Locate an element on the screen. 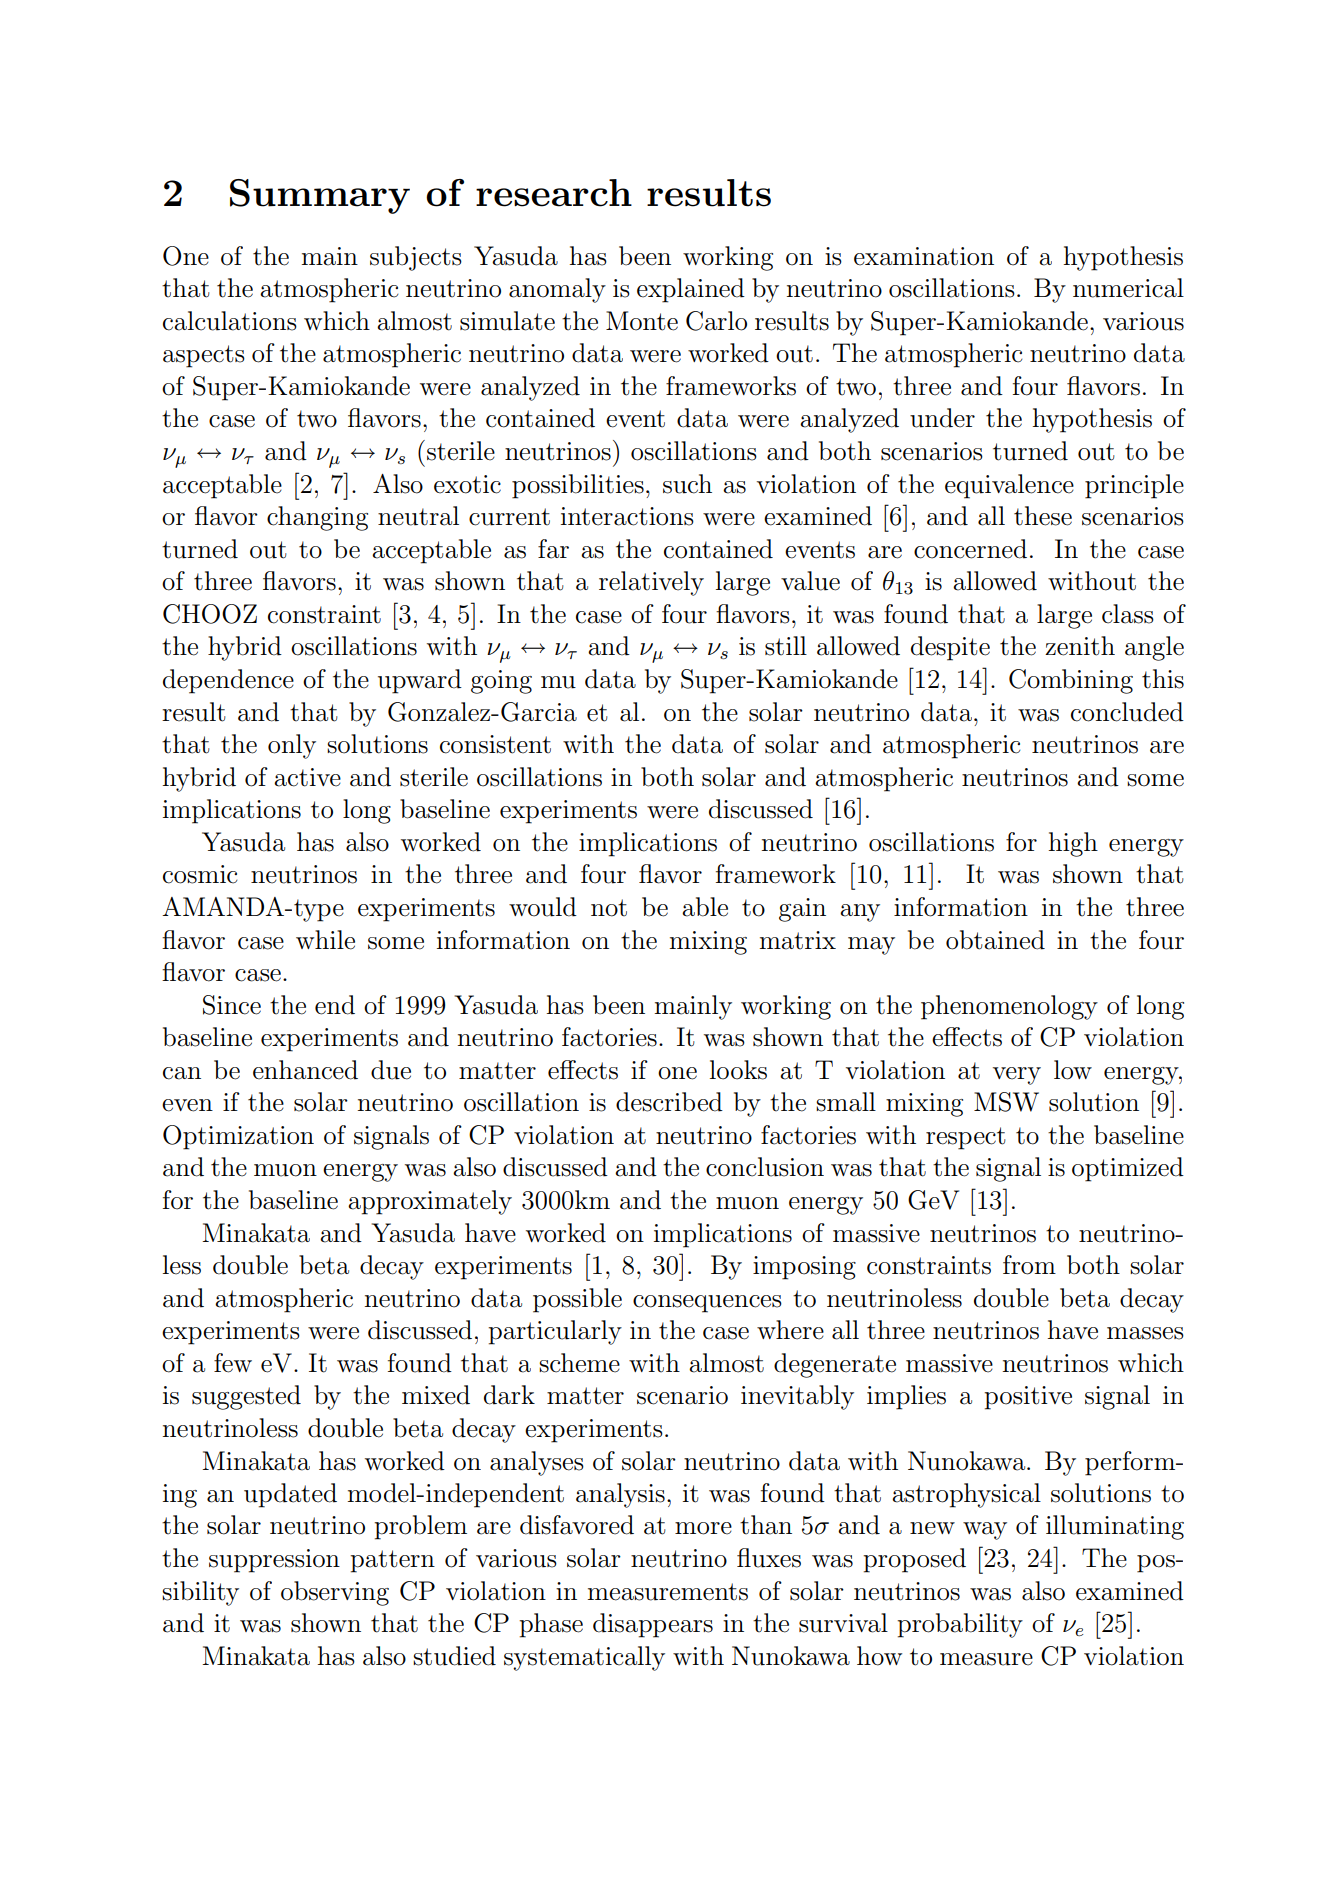  probability is located at coordinates (960, 1625).
